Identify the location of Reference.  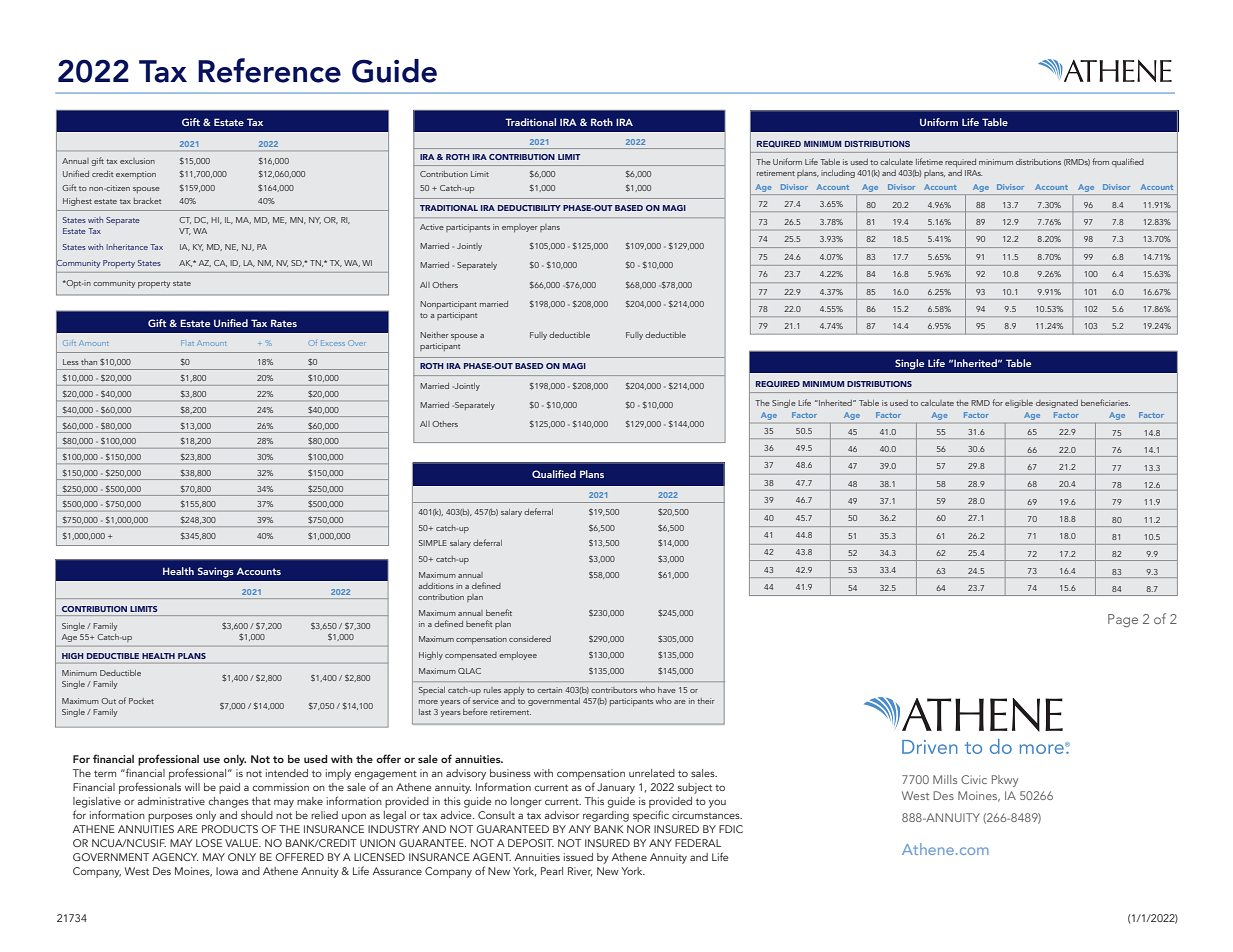
(269, 70).
